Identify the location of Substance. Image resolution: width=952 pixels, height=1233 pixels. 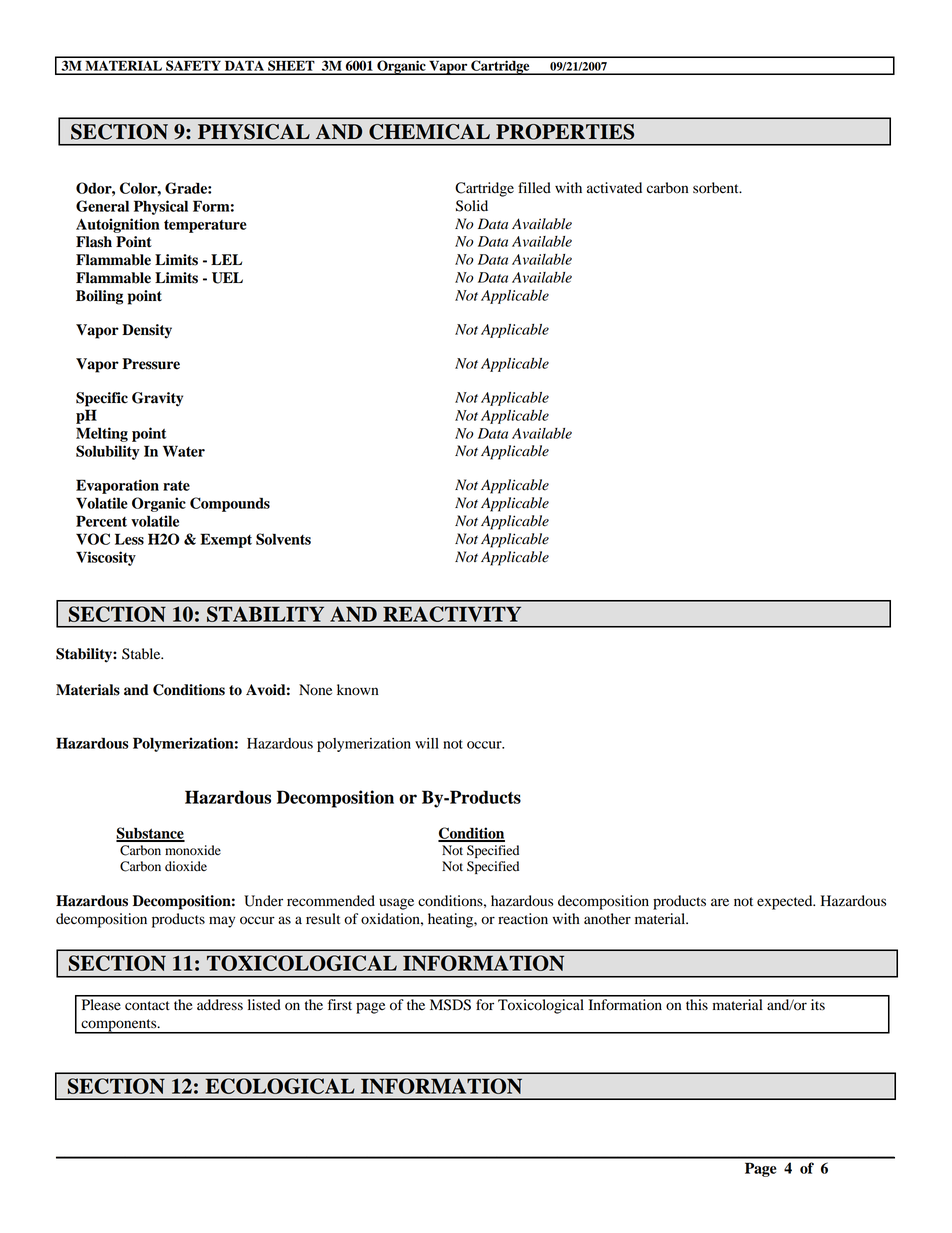
(150, 834).
